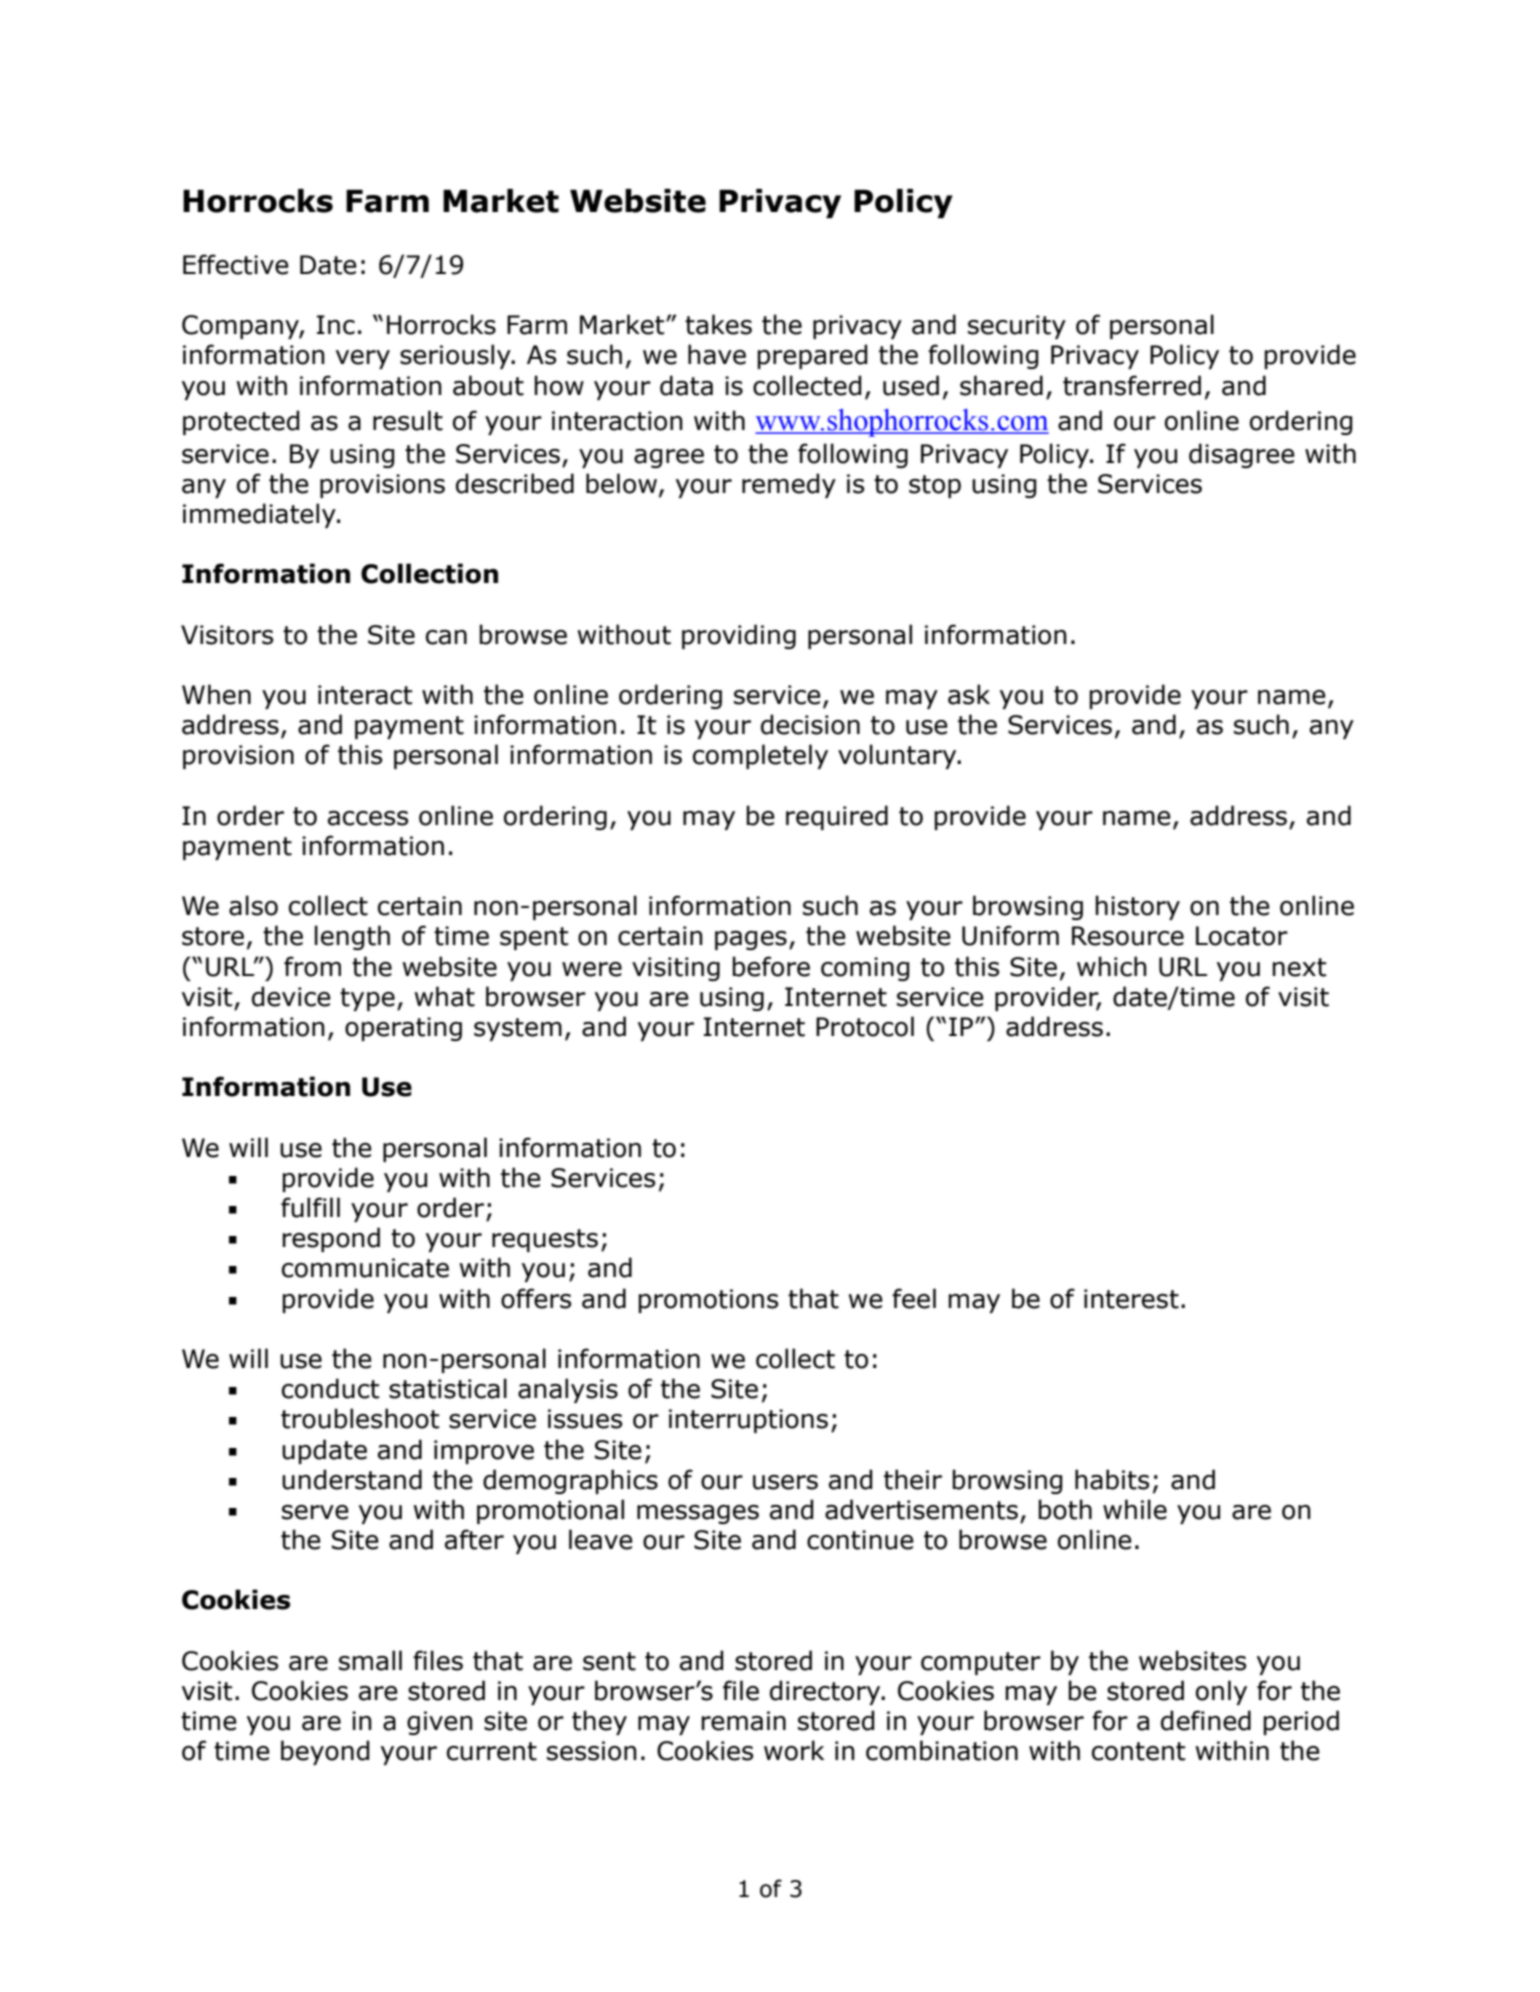 The image size is (1540, 1992). I want to click on completely, so click(760, 756).
